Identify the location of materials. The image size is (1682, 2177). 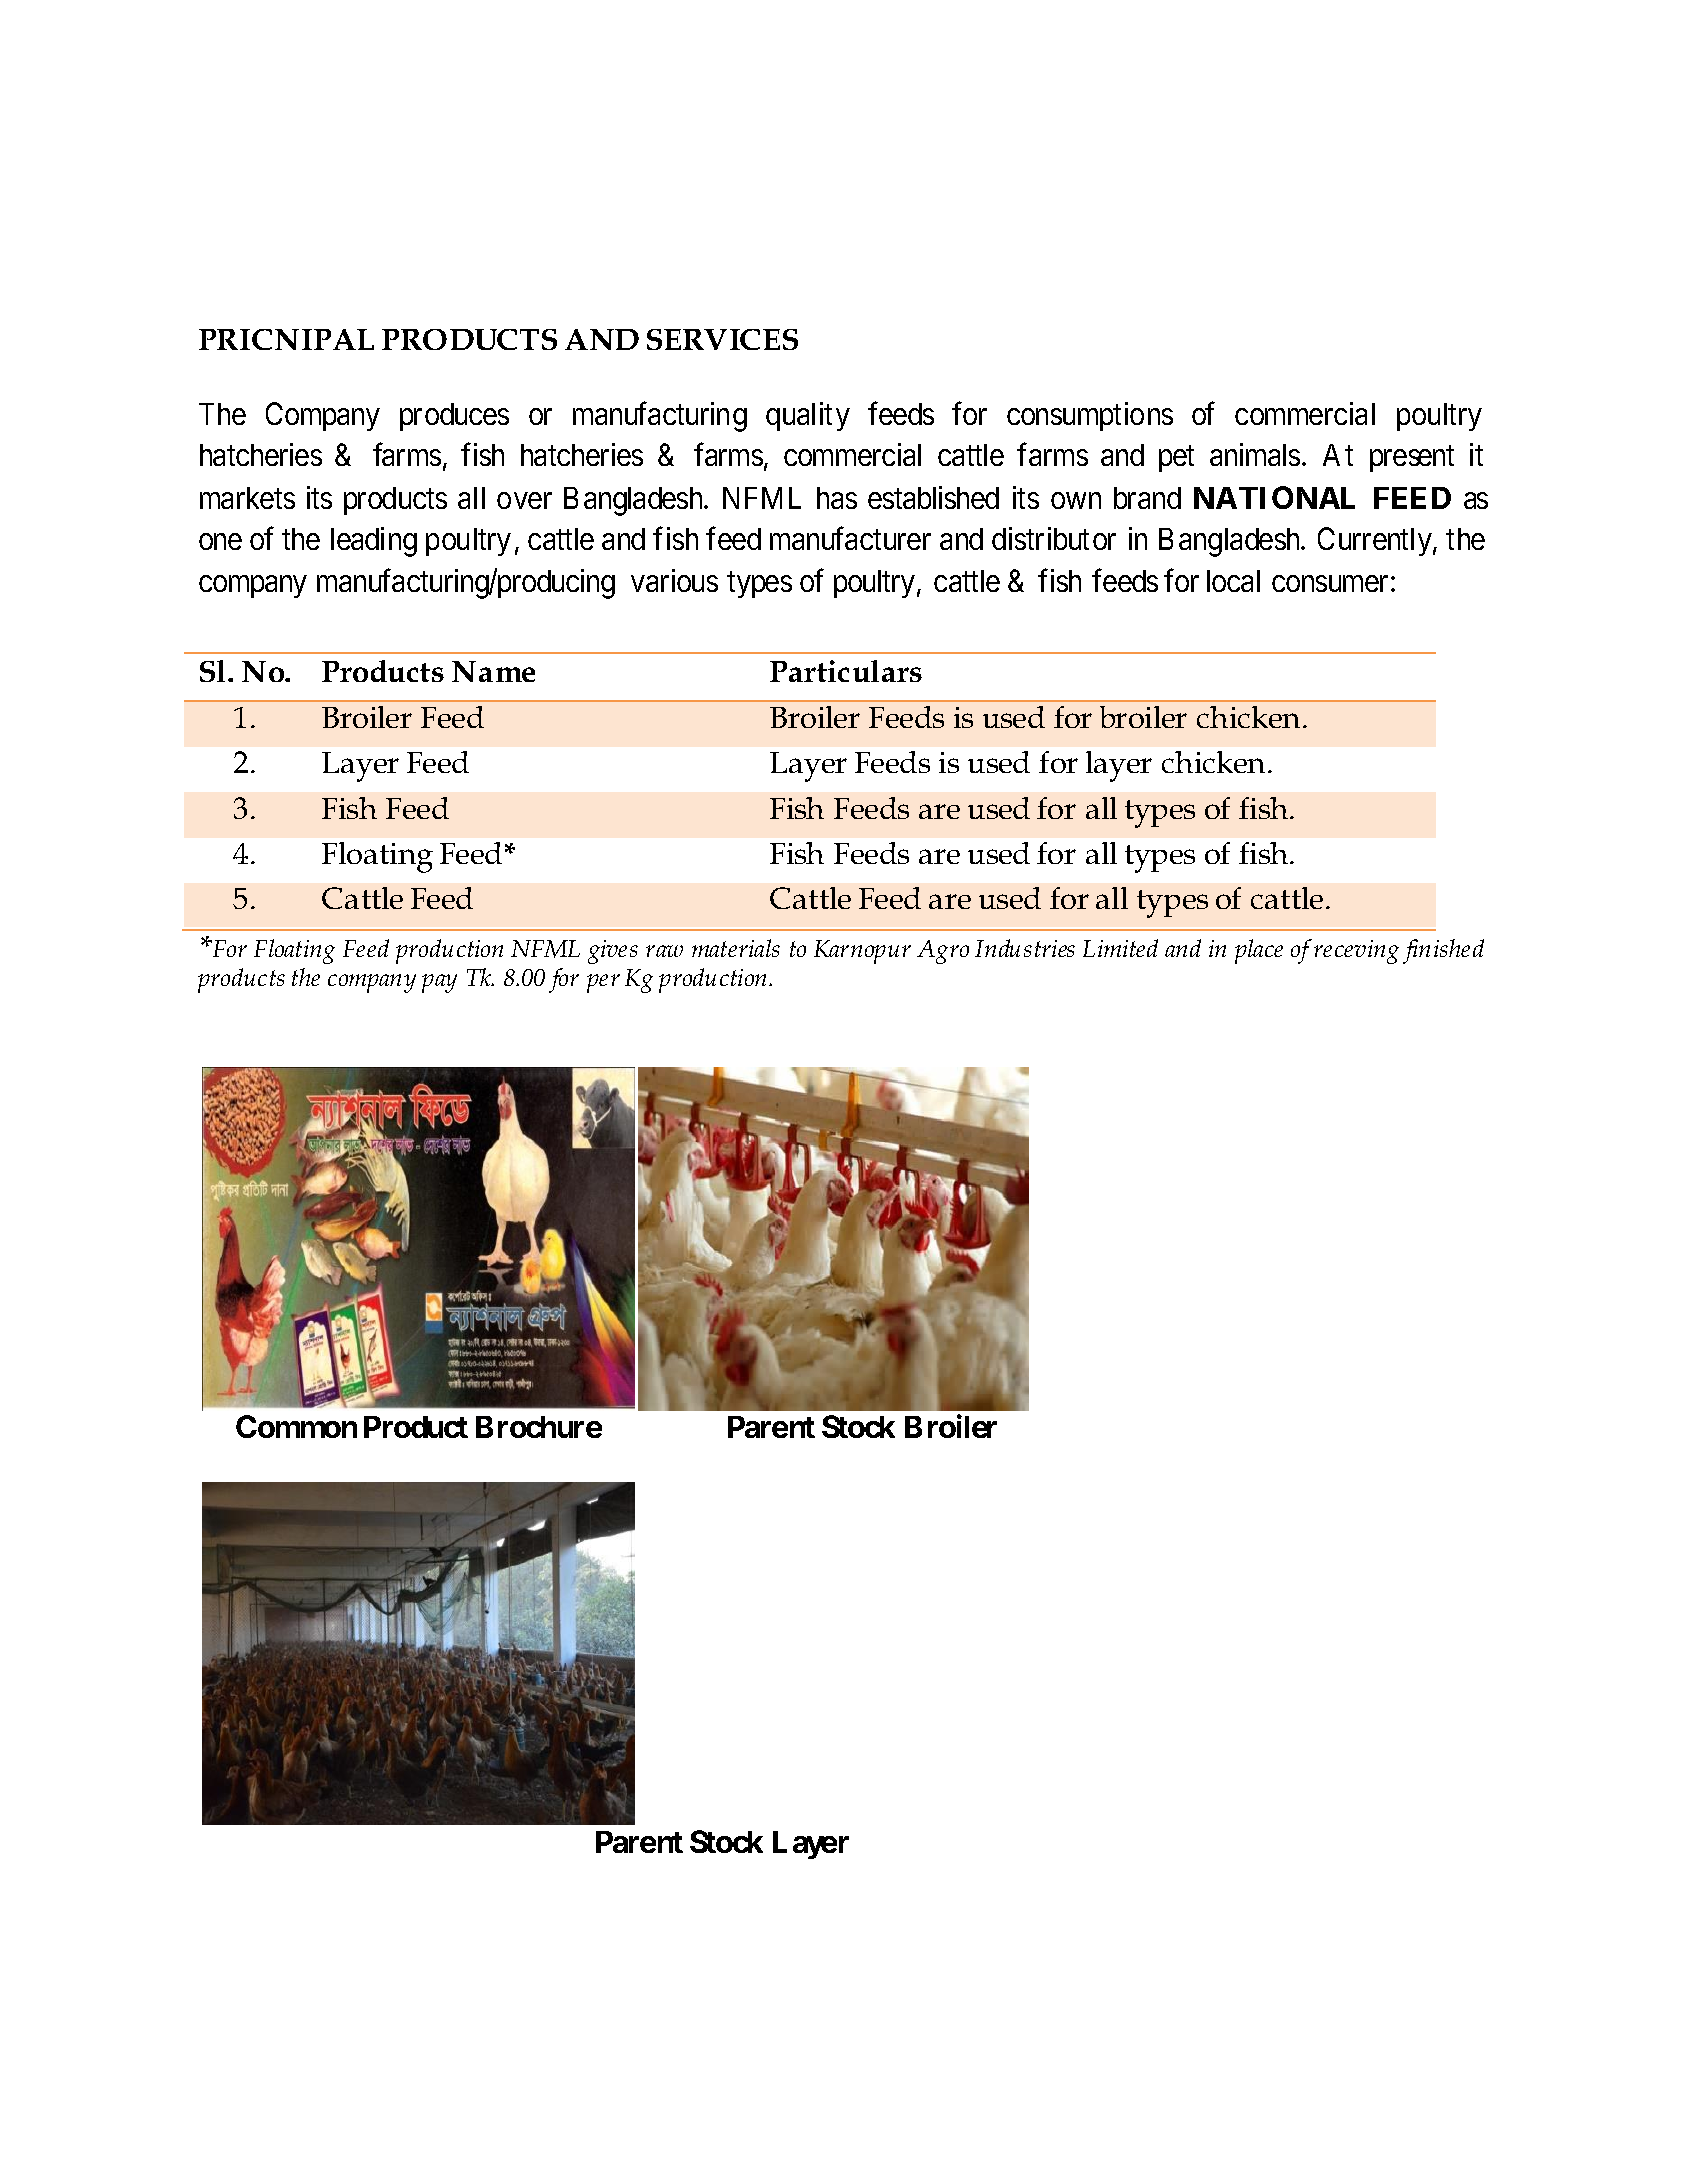
(736, 948).
